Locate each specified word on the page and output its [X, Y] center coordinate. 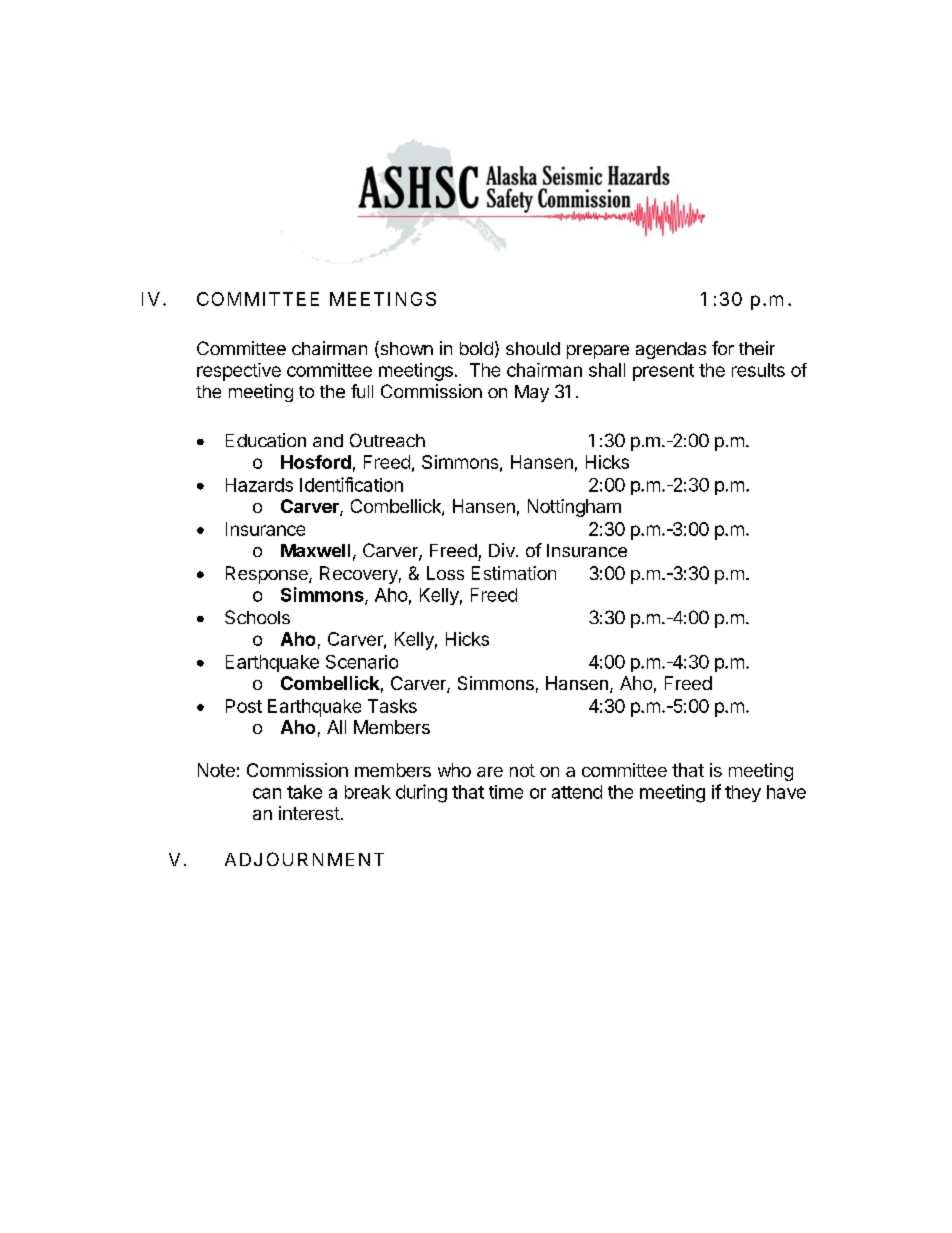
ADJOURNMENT [304, 859]
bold [476, 348]
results [758, 370]
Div [503, 550]
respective [239, 372]
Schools [257, 617]
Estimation [514, 573]
